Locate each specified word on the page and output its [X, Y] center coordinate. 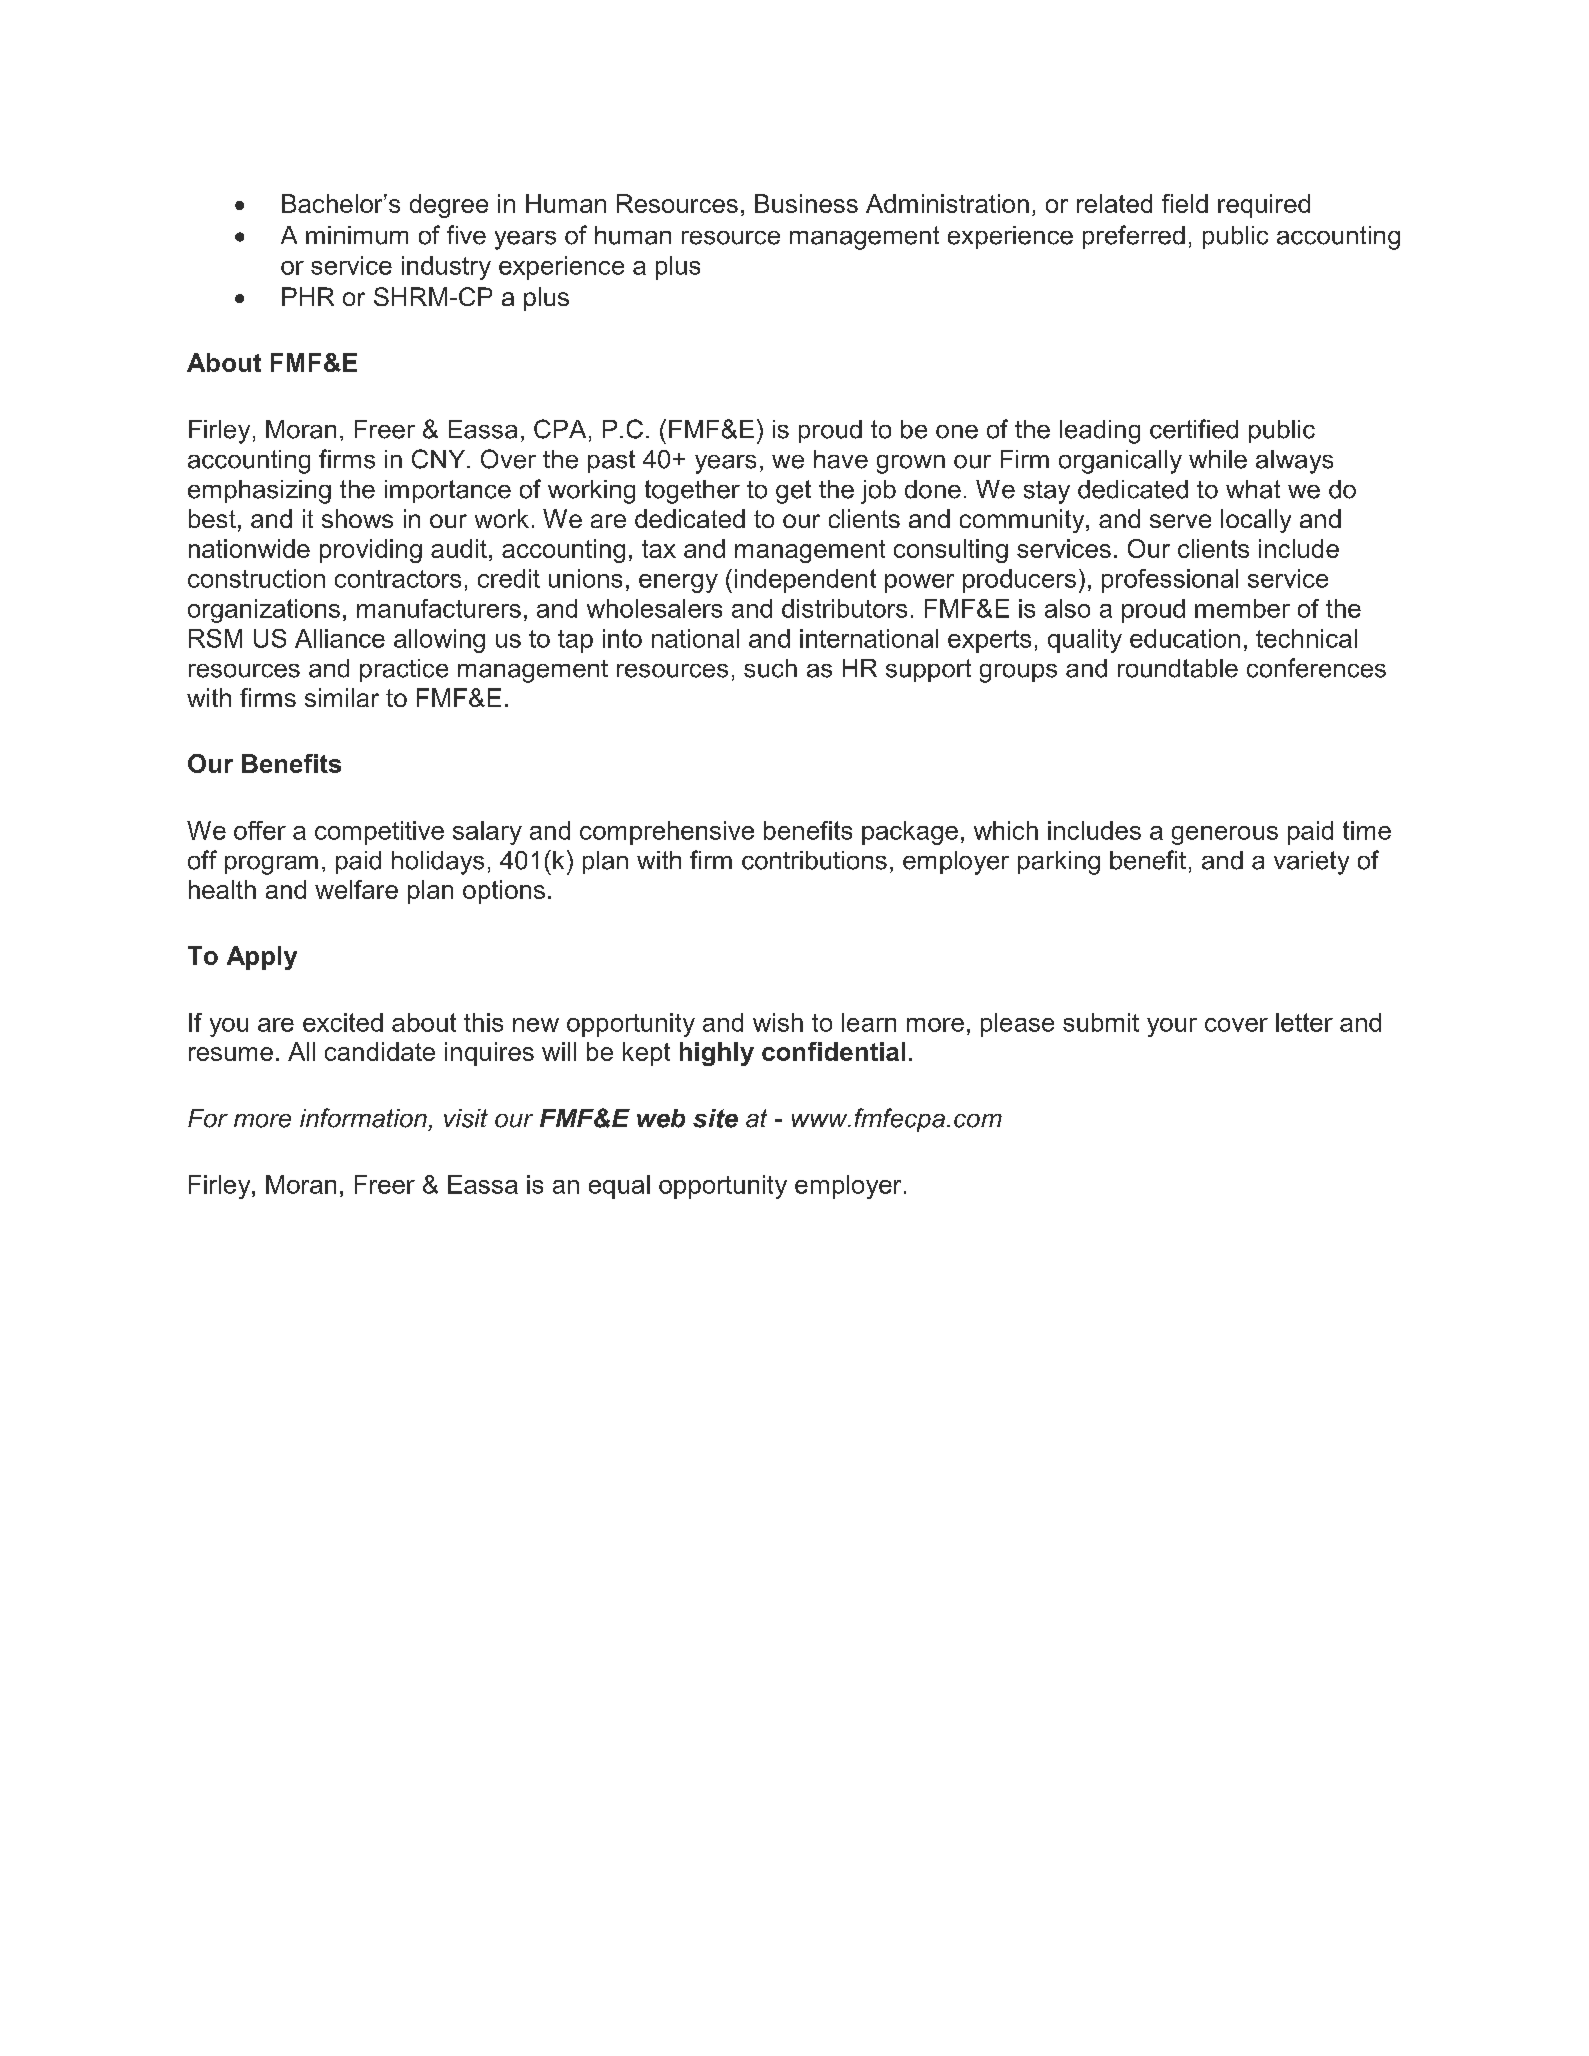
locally [1256, 521]
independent [805, 581]
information [363, 1118]
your [1172, 1027]
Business [806, 203]
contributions [814, 860]
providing [371, 551]
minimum [357, 235]
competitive [379, 833]
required [1264, 206]
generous [1225, 835]
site [715, 1118]
